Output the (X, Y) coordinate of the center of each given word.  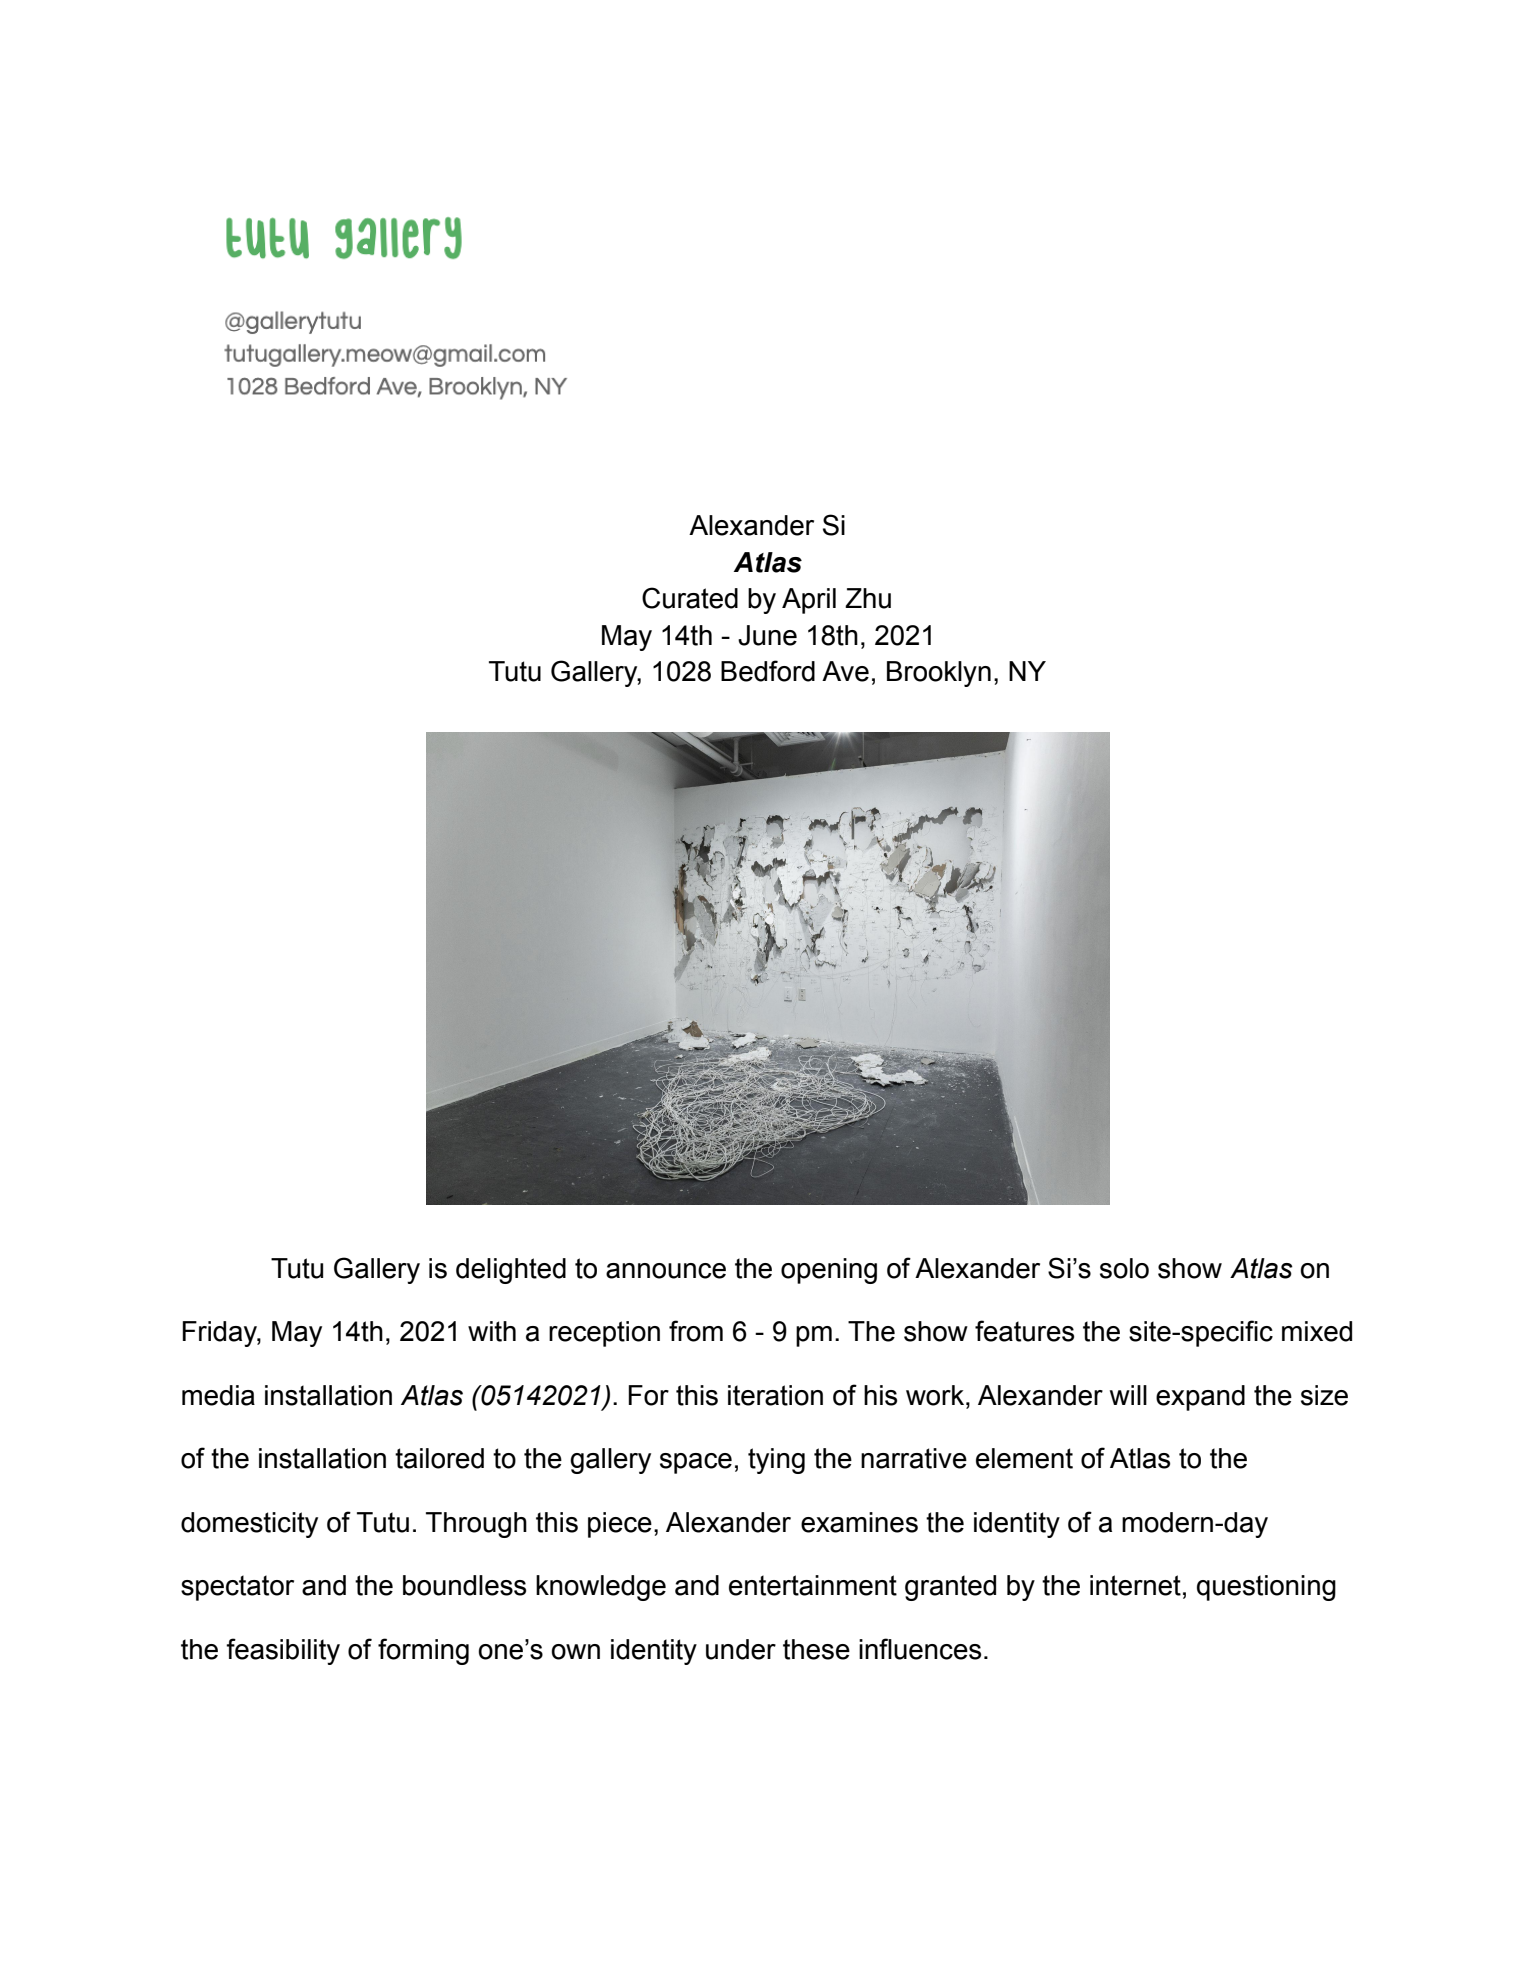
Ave (845, 671)
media (218, 1395)
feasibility (283, 1651)
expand (1200, 1398)
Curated (690, 598)
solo (1124, 1268)
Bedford (768, 671)
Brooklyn (939, 674)
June (767, 635)
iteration (775, 1395)
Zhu (868, 598)
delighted (511, 1271)
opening (829, 1271)
